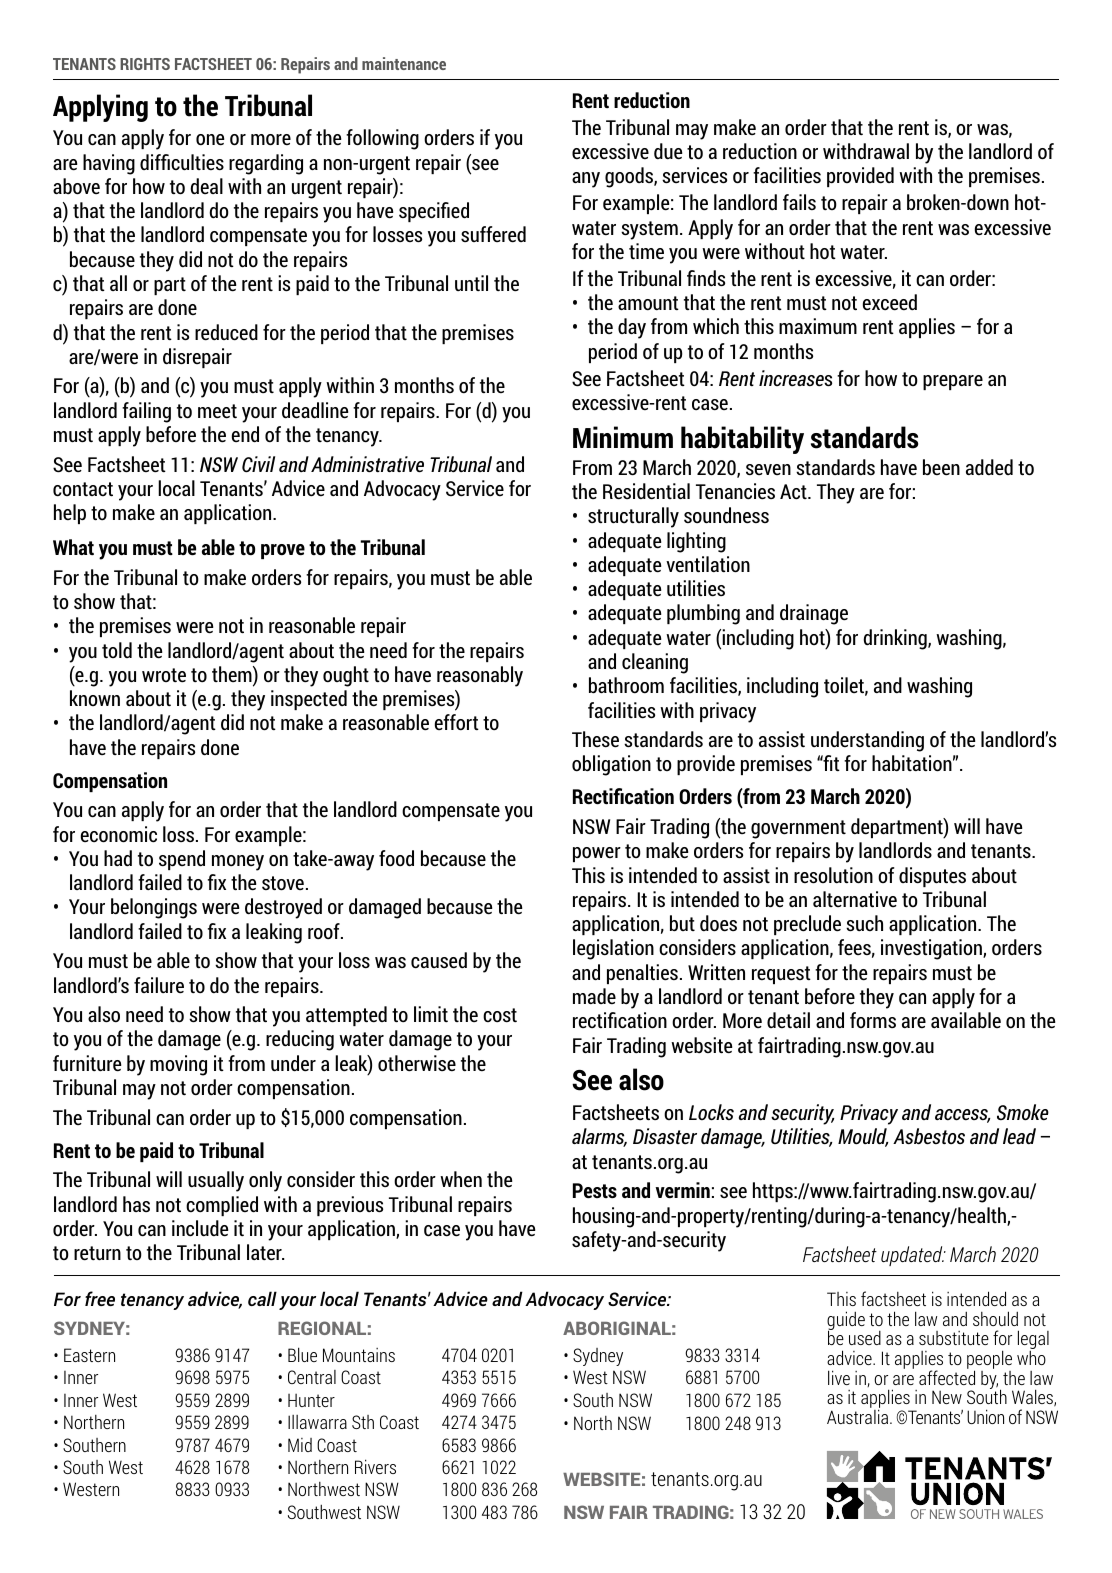  What do you see at coordinates (586, 180) in the screenshot?
I see `any` at bounding box center [586, 180].
